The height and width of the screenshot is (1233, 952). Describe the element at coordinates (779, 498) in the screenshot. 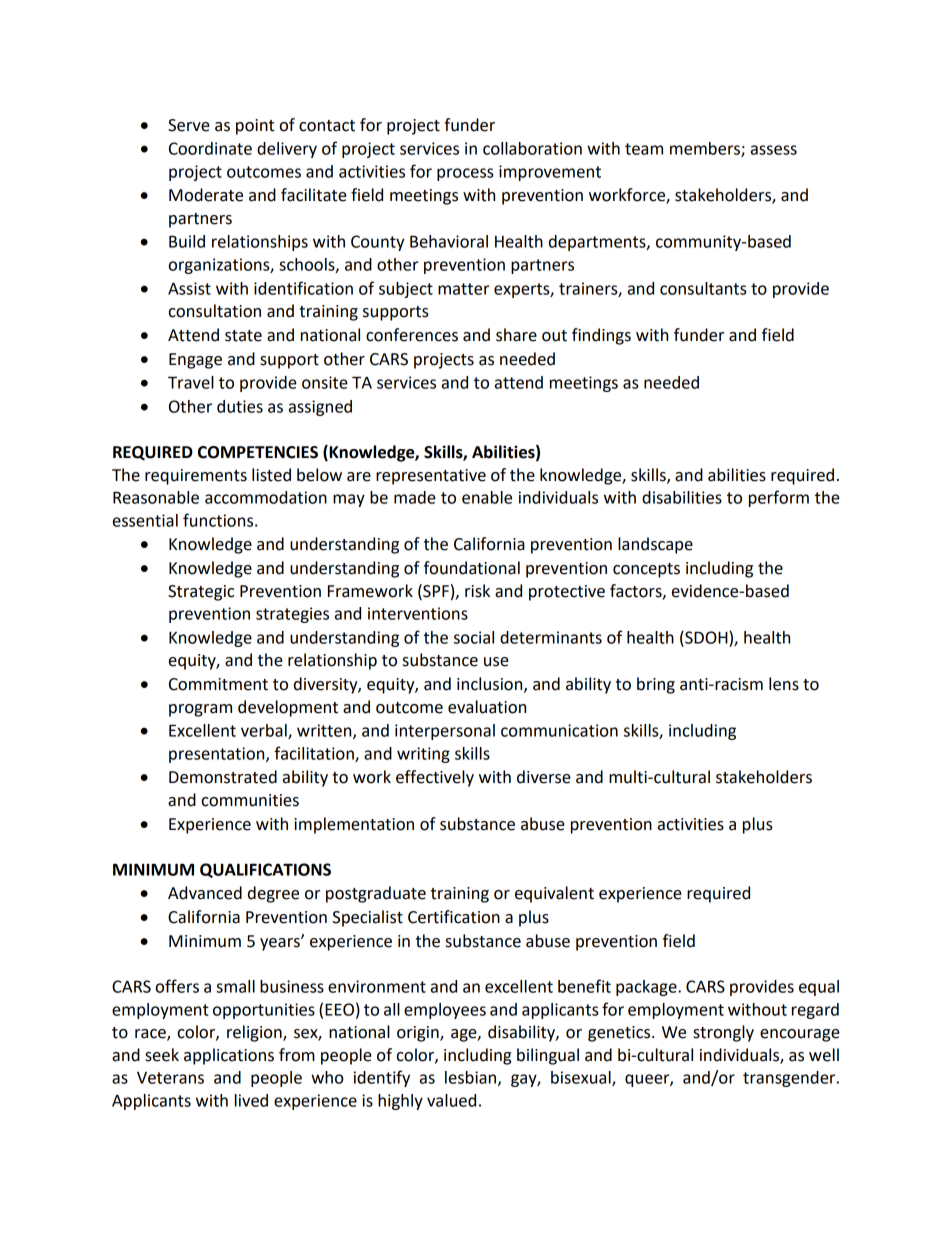

I see `perform` at that location.
